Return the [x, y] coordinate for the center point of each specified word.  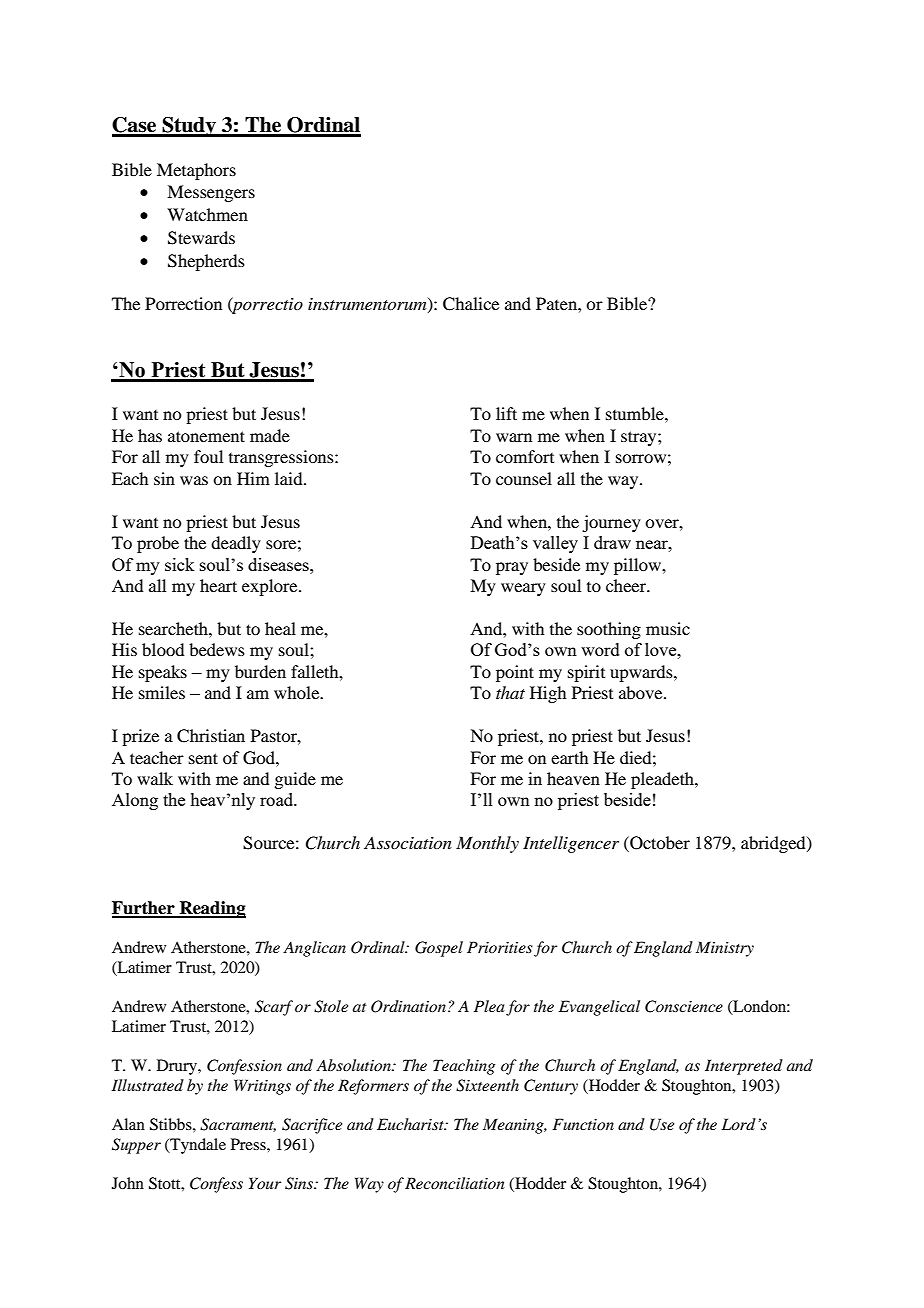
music [668, 628]
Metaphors [196, 171]
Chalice [471, 304]
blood [163, 649]
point [515, 673]
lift [506, 413]
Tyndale [197, 1146]
